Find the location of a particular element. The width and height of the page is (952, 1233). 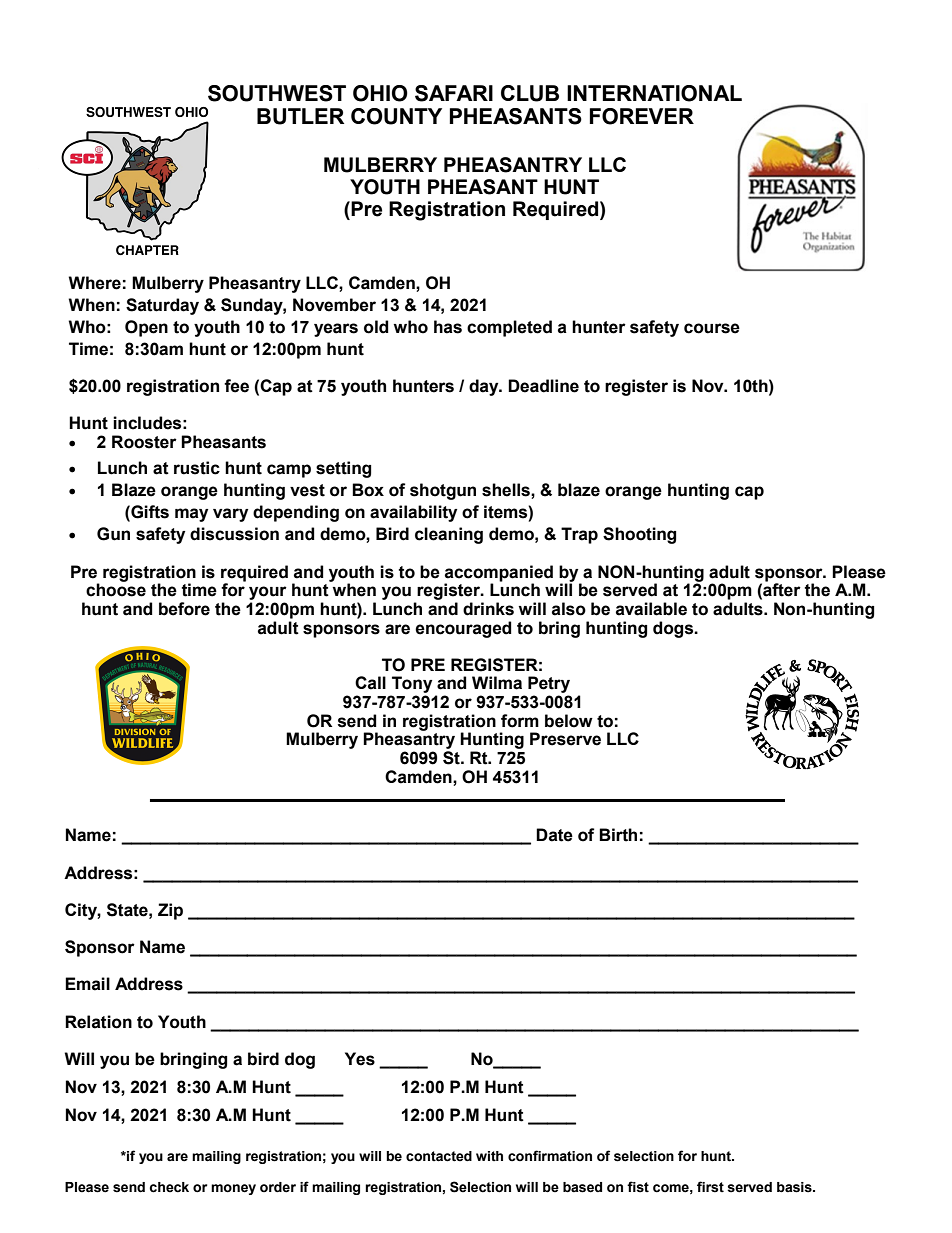

FOREVER is located at coordinates (642, 116).
